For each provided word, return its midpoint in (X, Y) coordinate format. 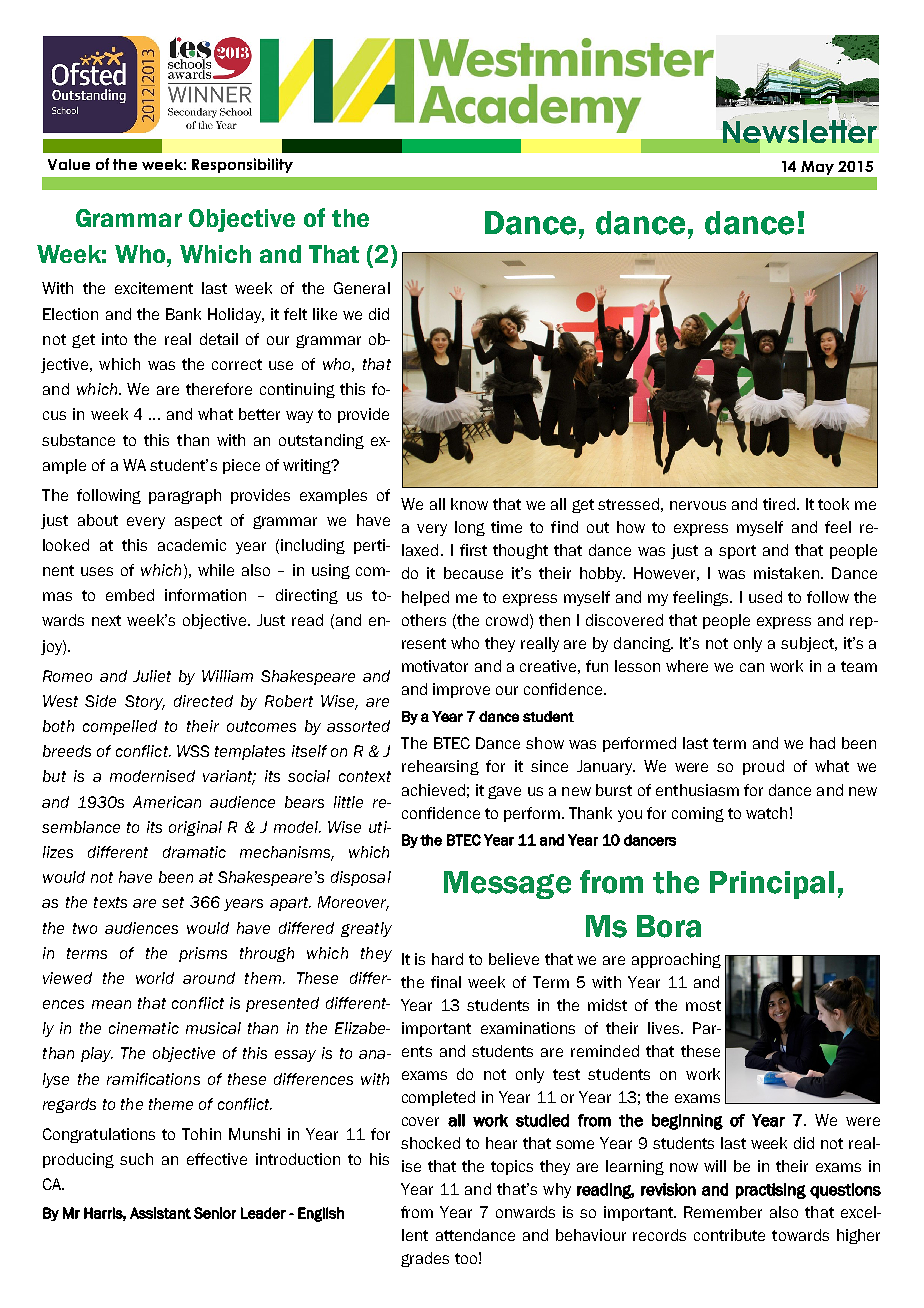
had (822, 743)
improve (461, 690)
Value (69, 164)
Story (145, 702)
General (362, 288)
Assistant (160, 1213)
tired (779, 504)
